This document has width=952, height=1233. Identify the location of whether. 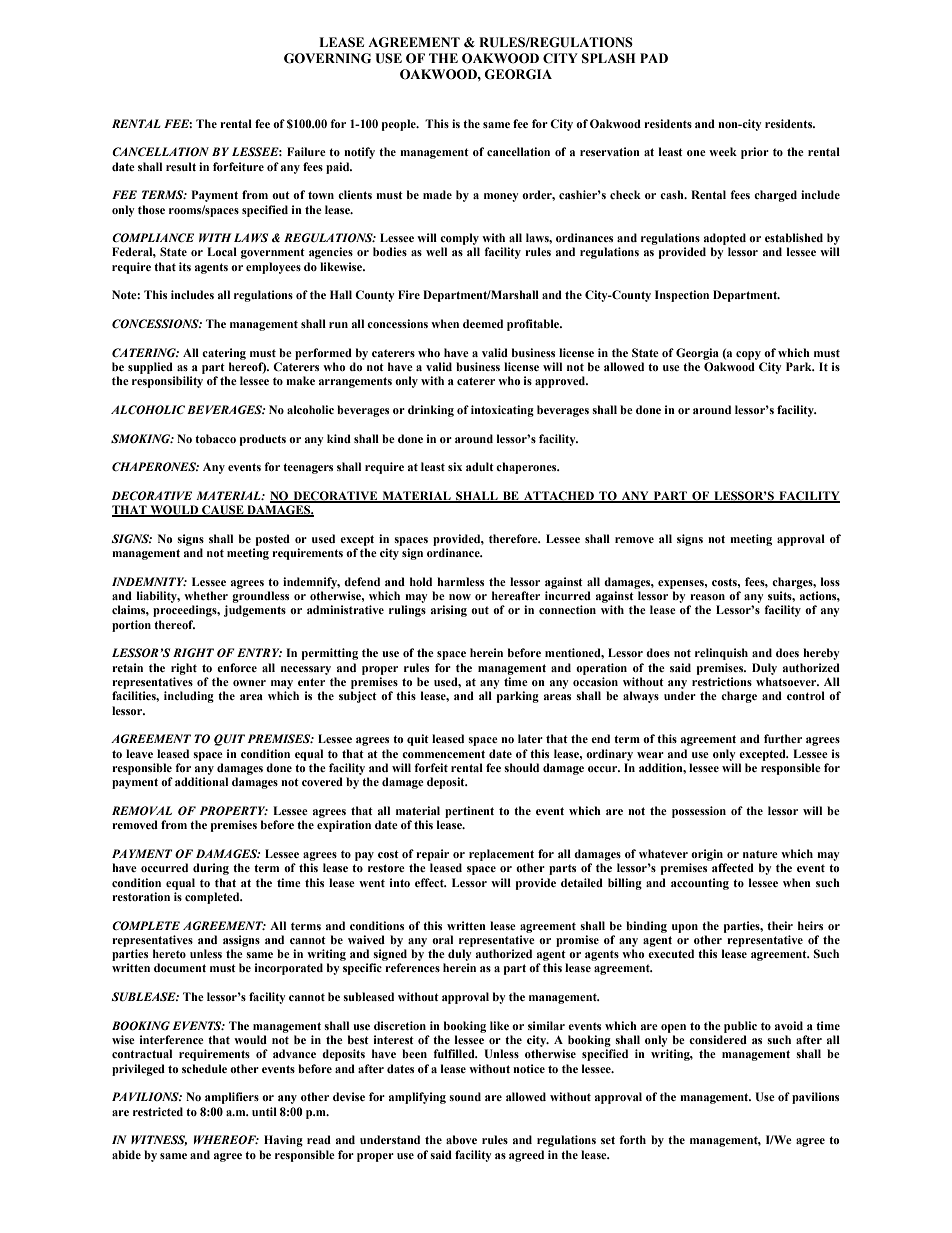
(206, 595).
